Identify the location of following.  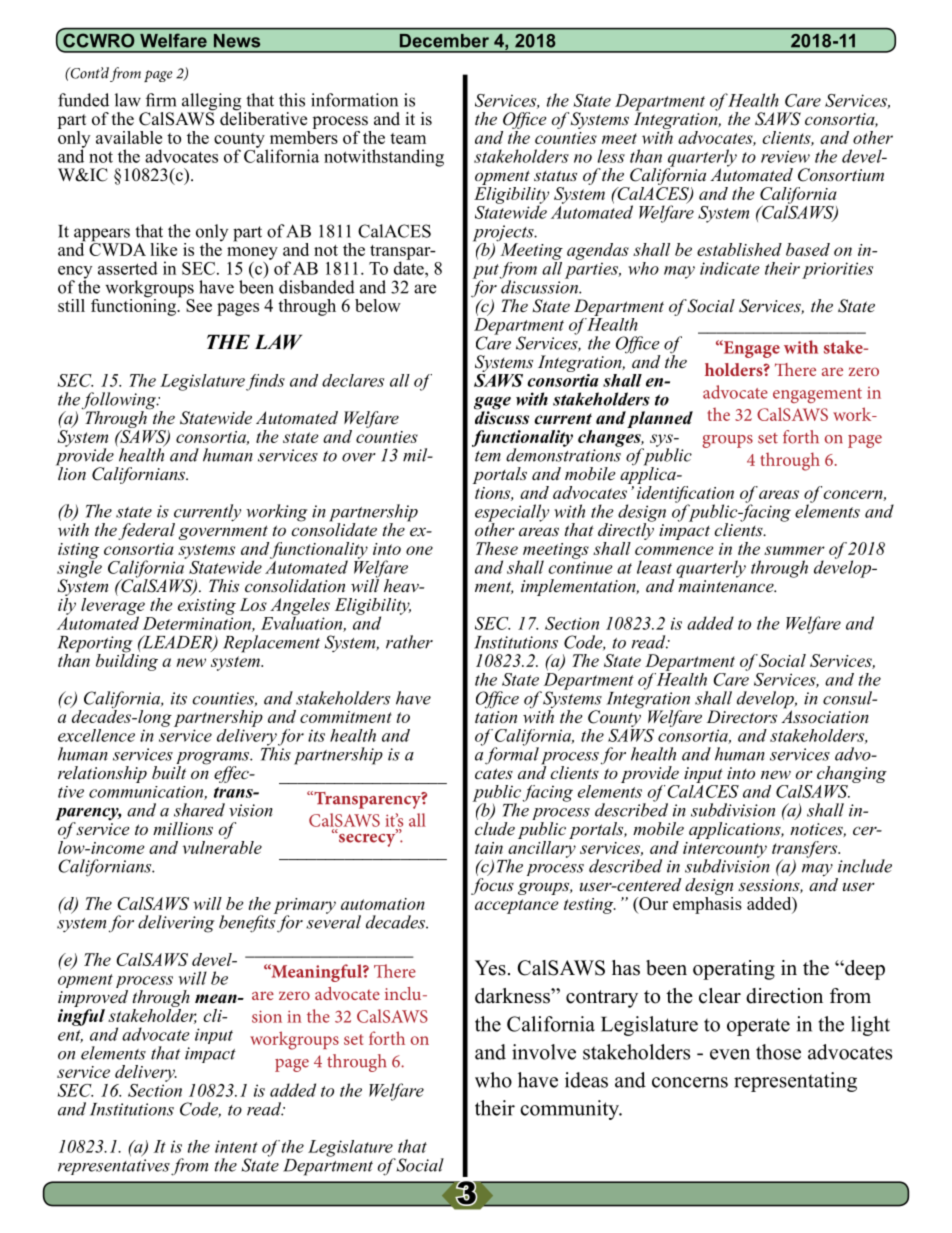
(120, 402).
